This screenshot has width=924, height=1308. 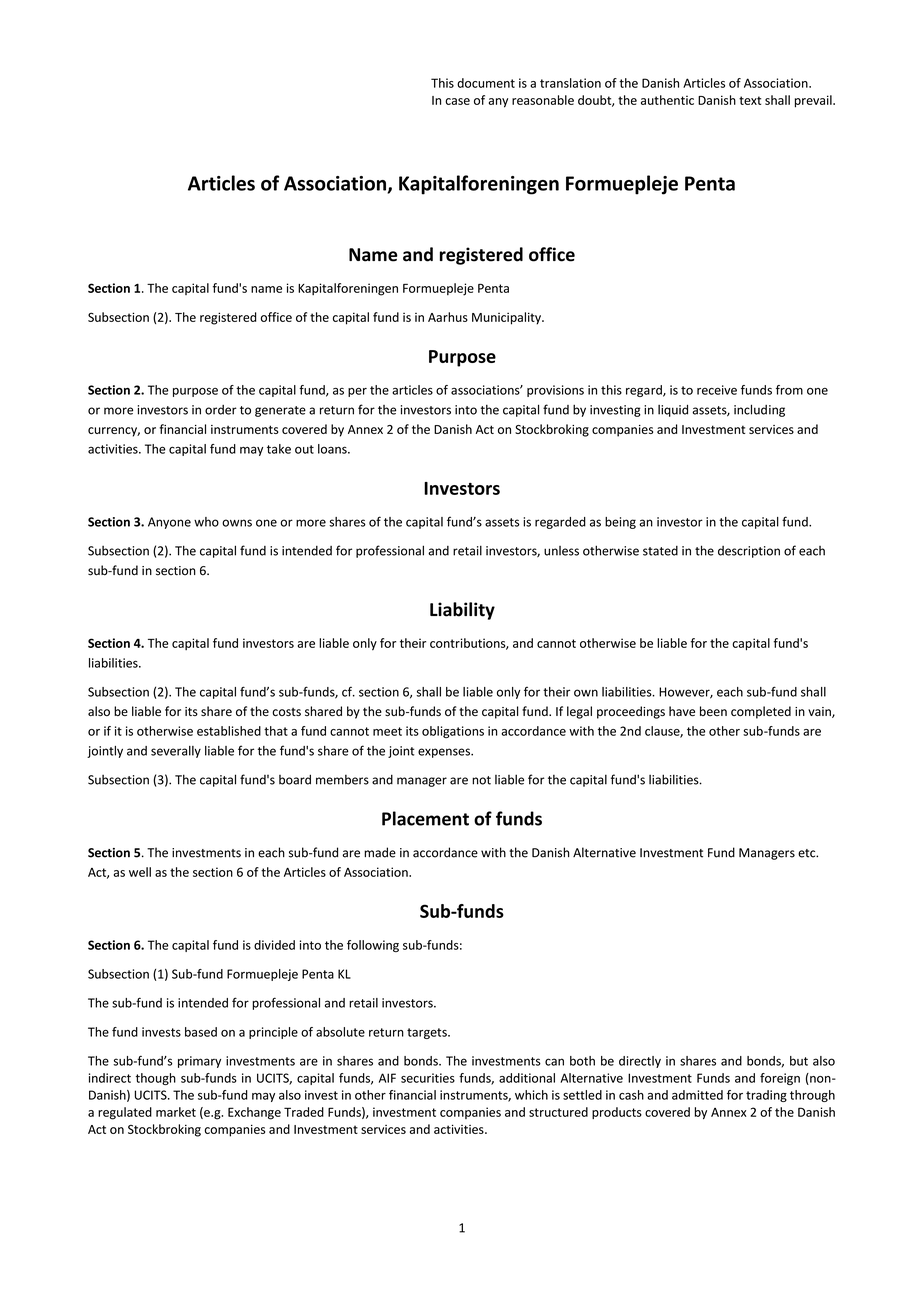 I want to click on been, so click(x=713, y=711).
